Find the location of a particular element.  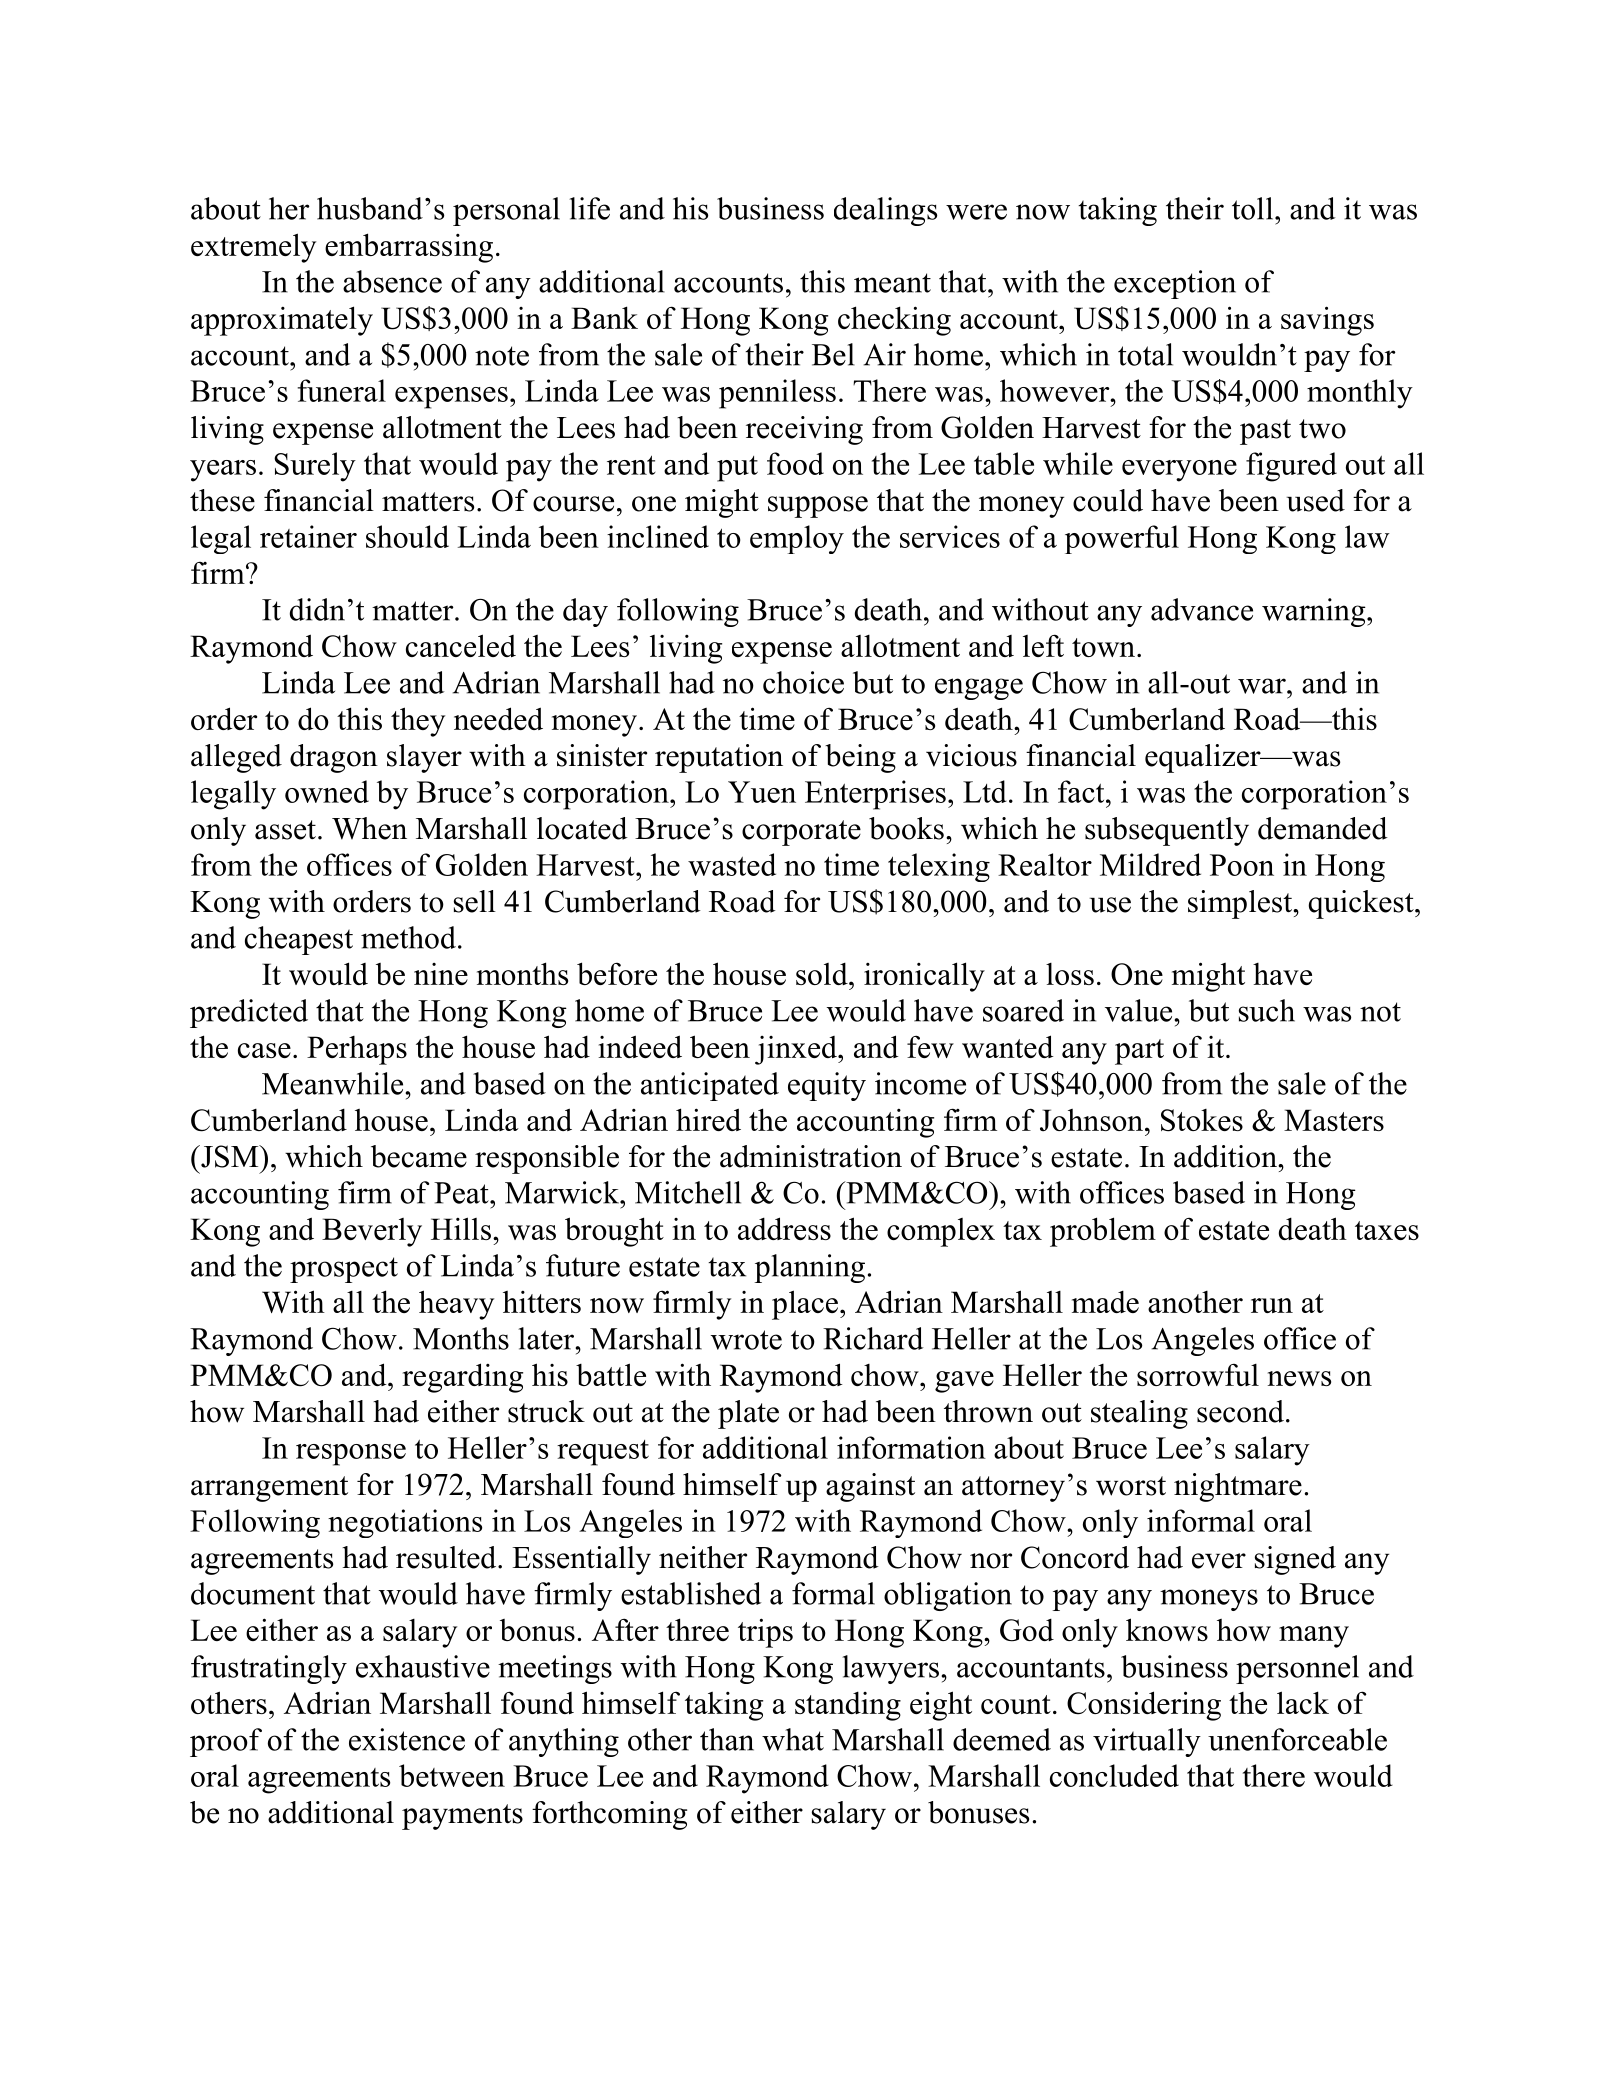

what is located at coordinates (793, 1739).
